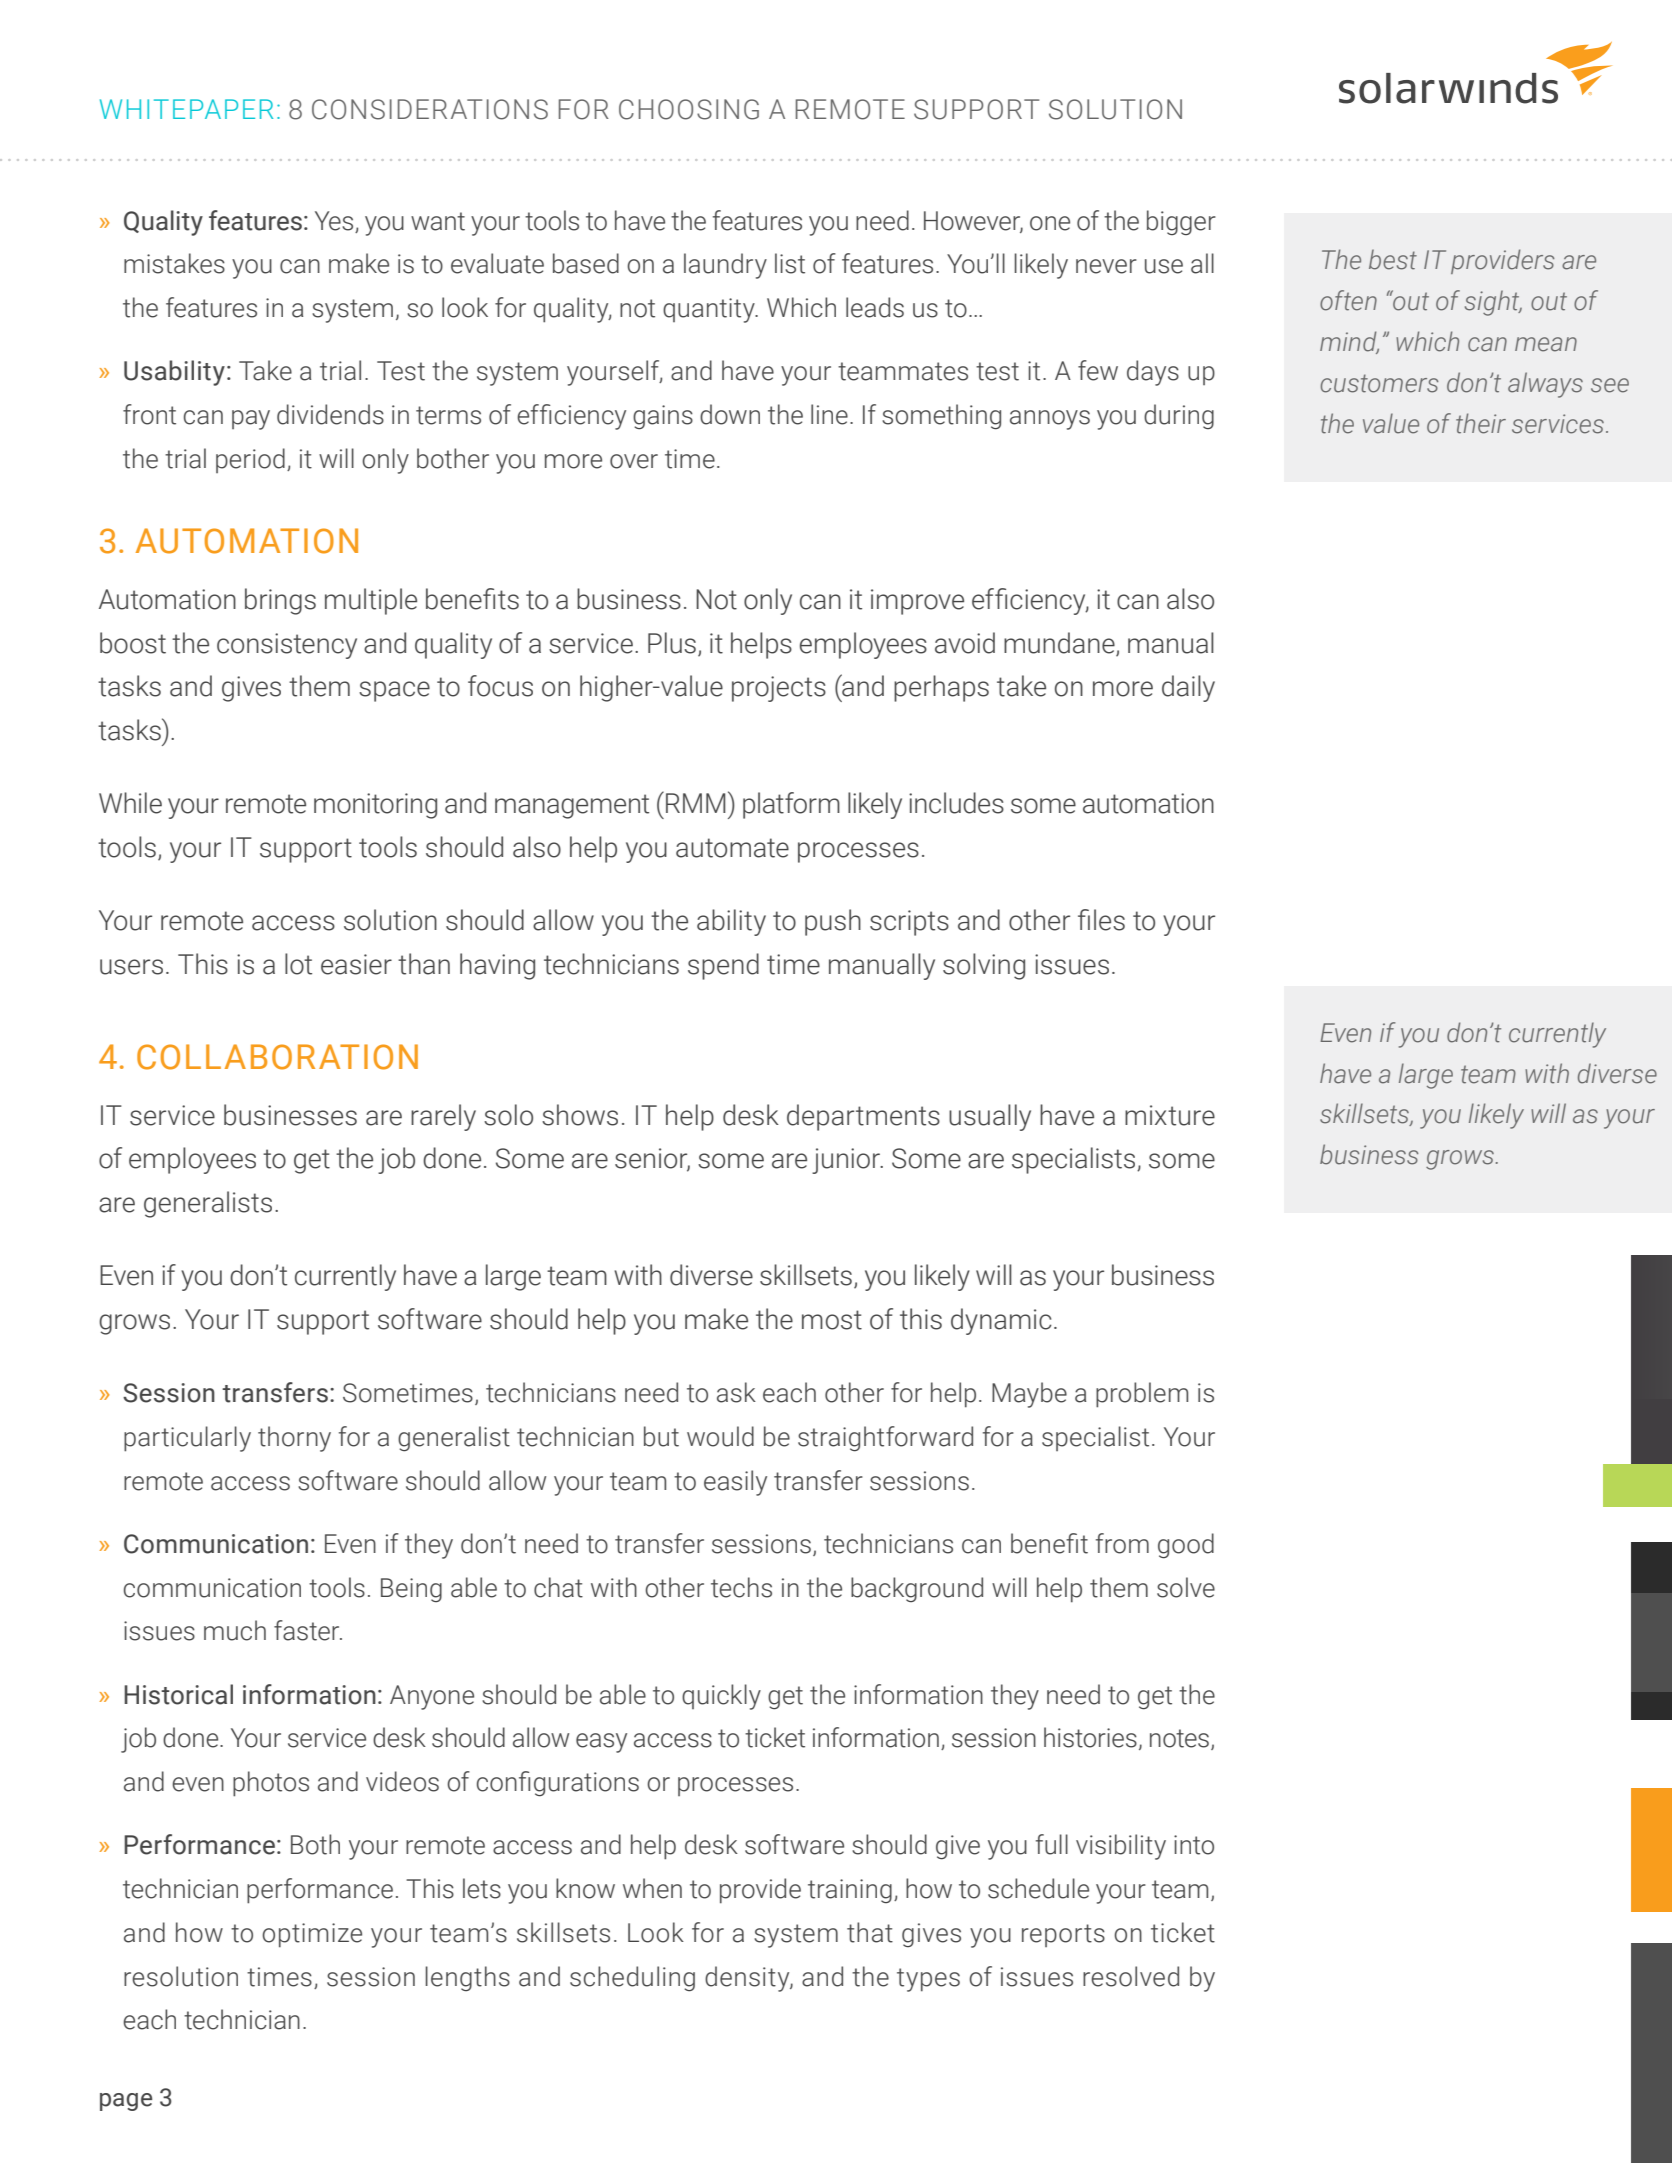 The width and height of the image is (1672, 2163). What do you see at coordinates (298, 964) in the image?
I see `lot` at bounding box center [298, 964].
